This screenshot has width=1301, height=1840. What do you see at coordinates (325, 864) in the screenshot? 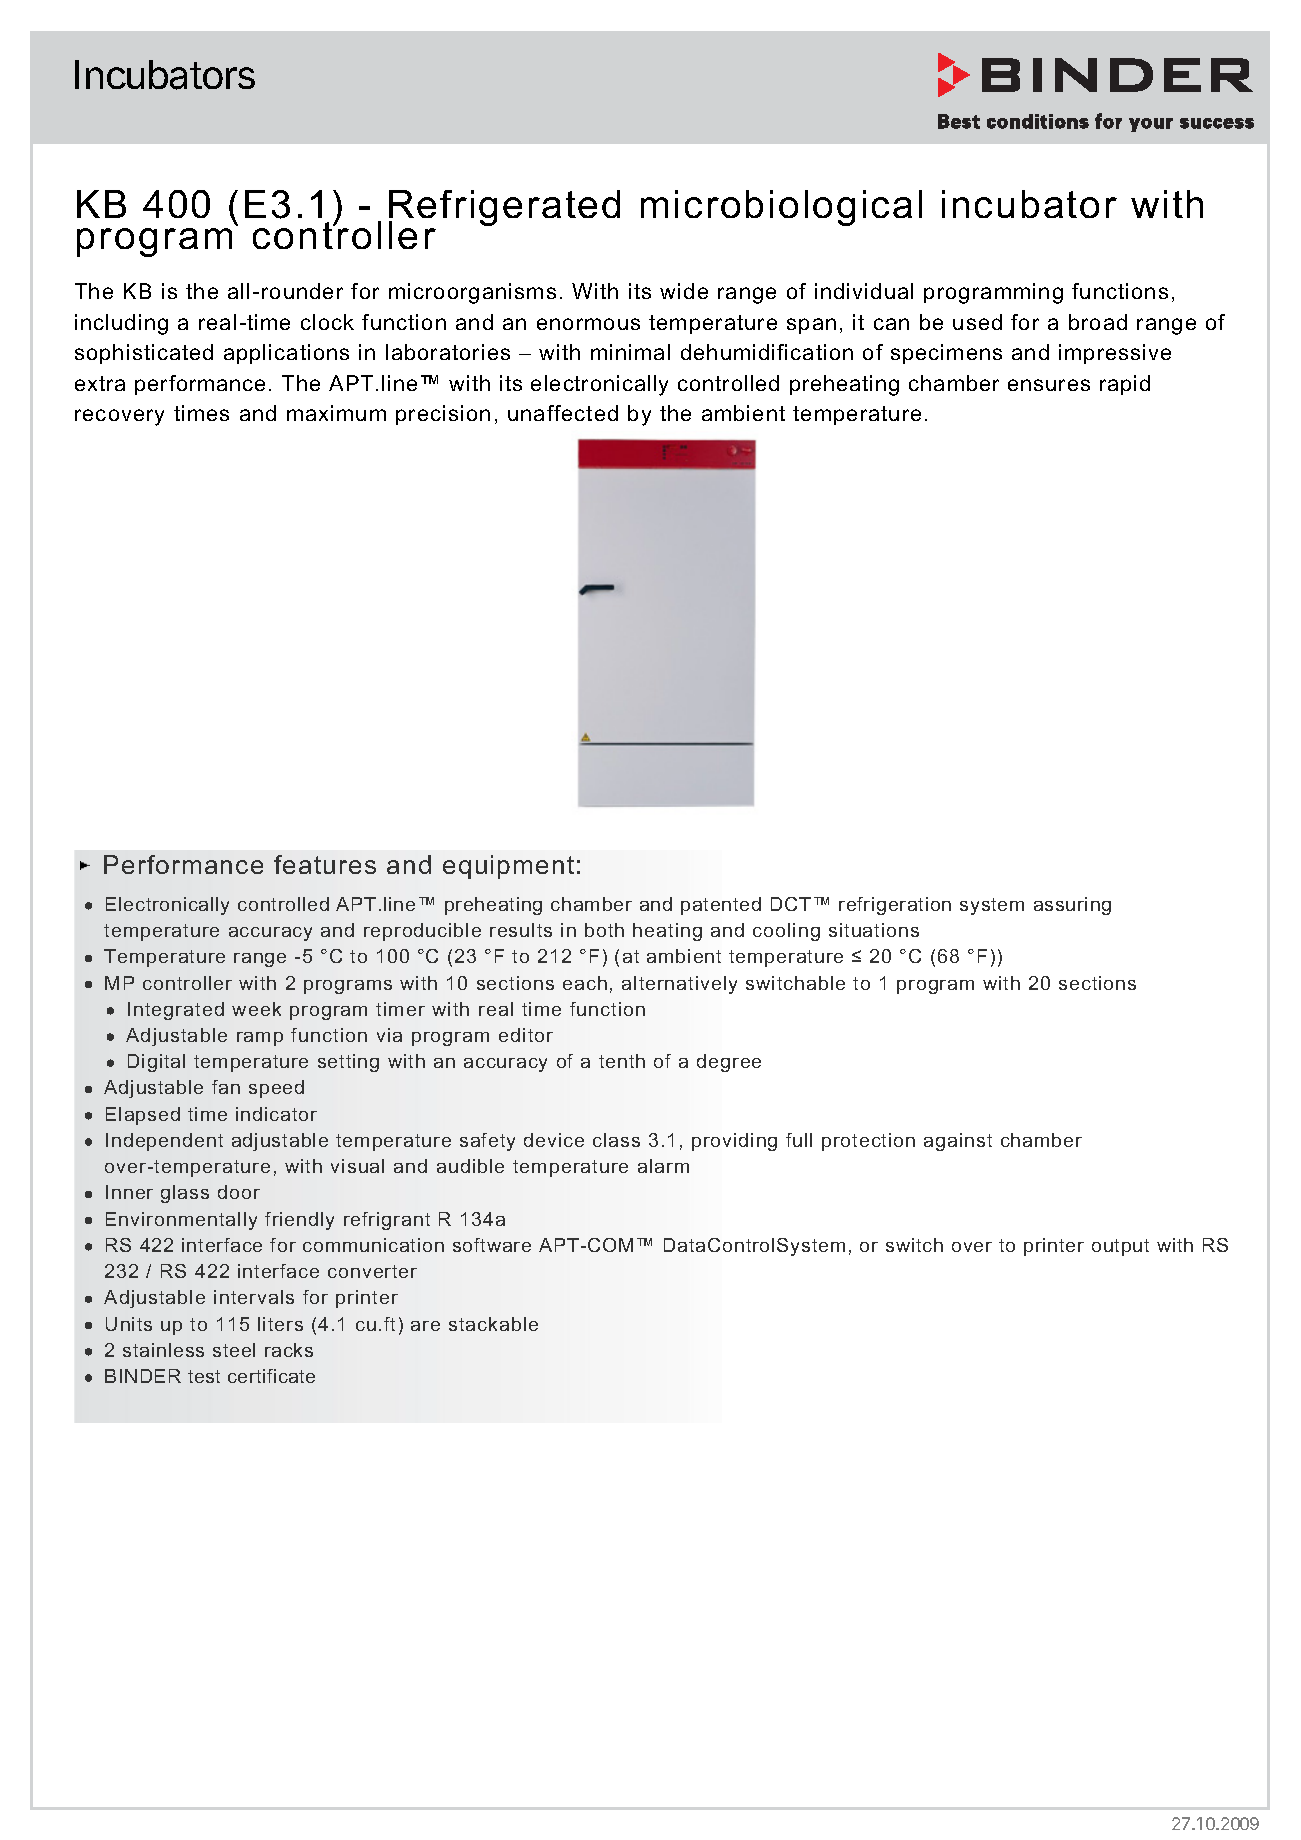
I see `features` at bounding box center [325, 864].
